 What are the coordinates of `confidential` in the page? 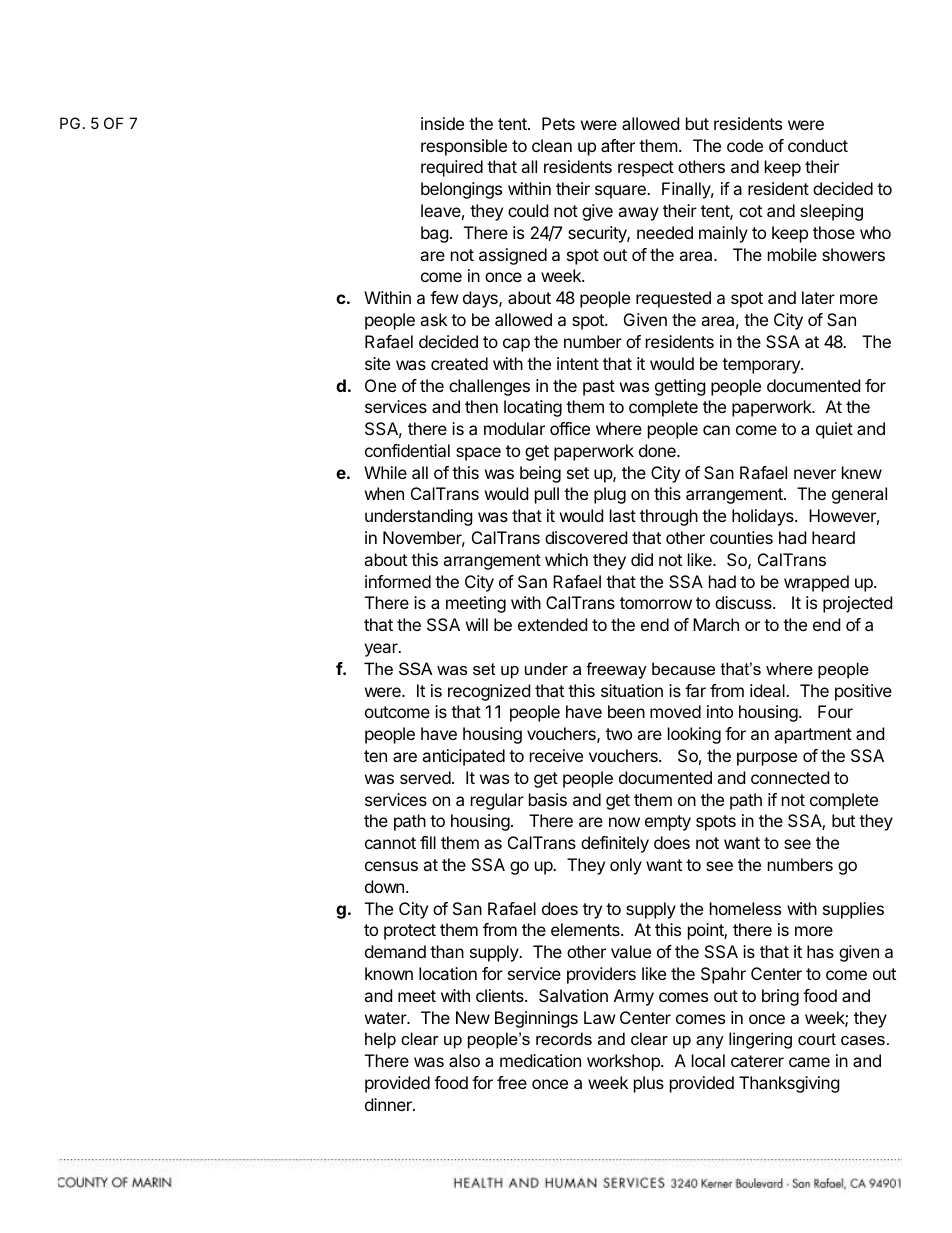 It's located at (407, 450).
